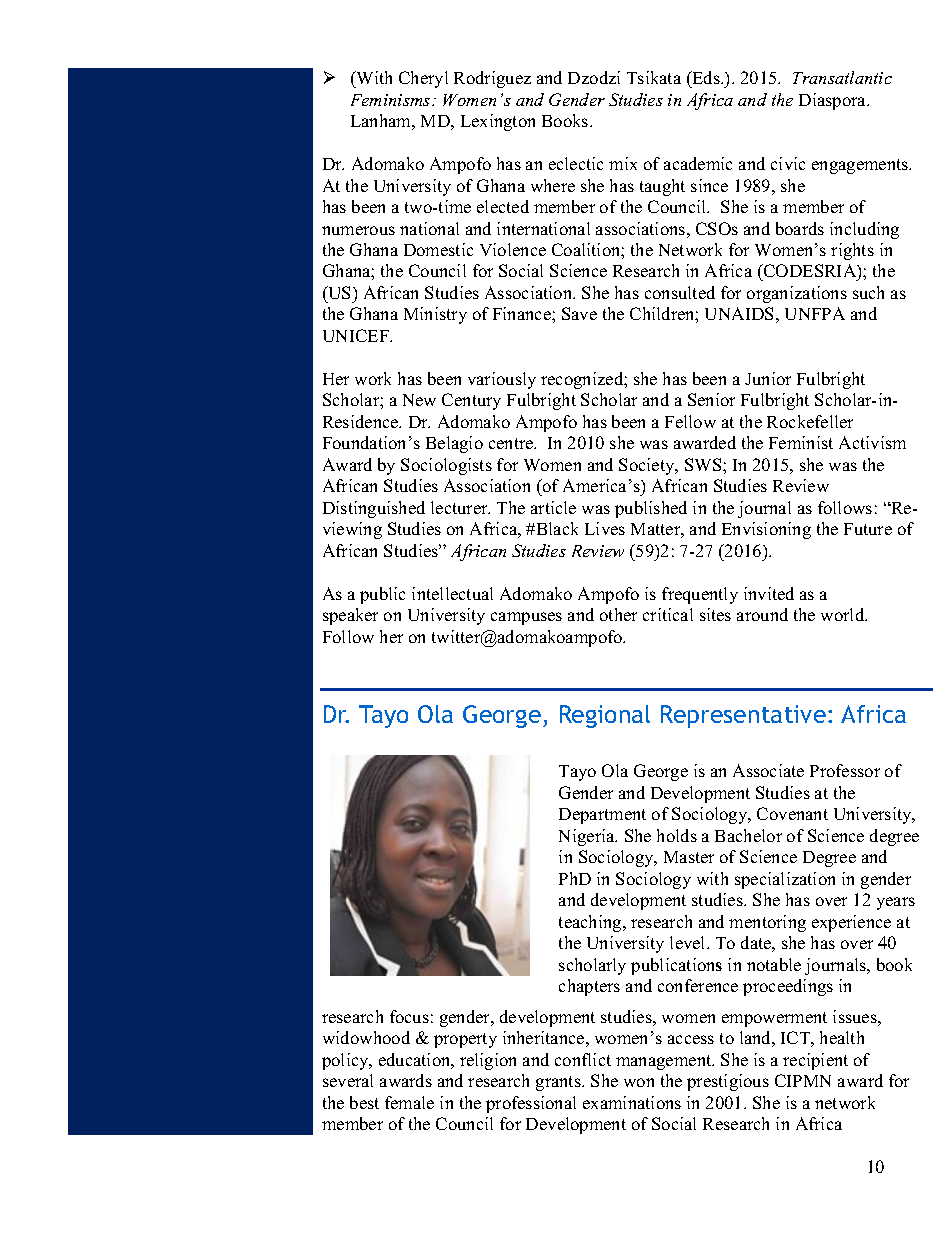 The image size is (952, 1233). What do you see at coordinates (623, 163) in the screenshot?
I see `mix` at bounding box center [623, 163].
